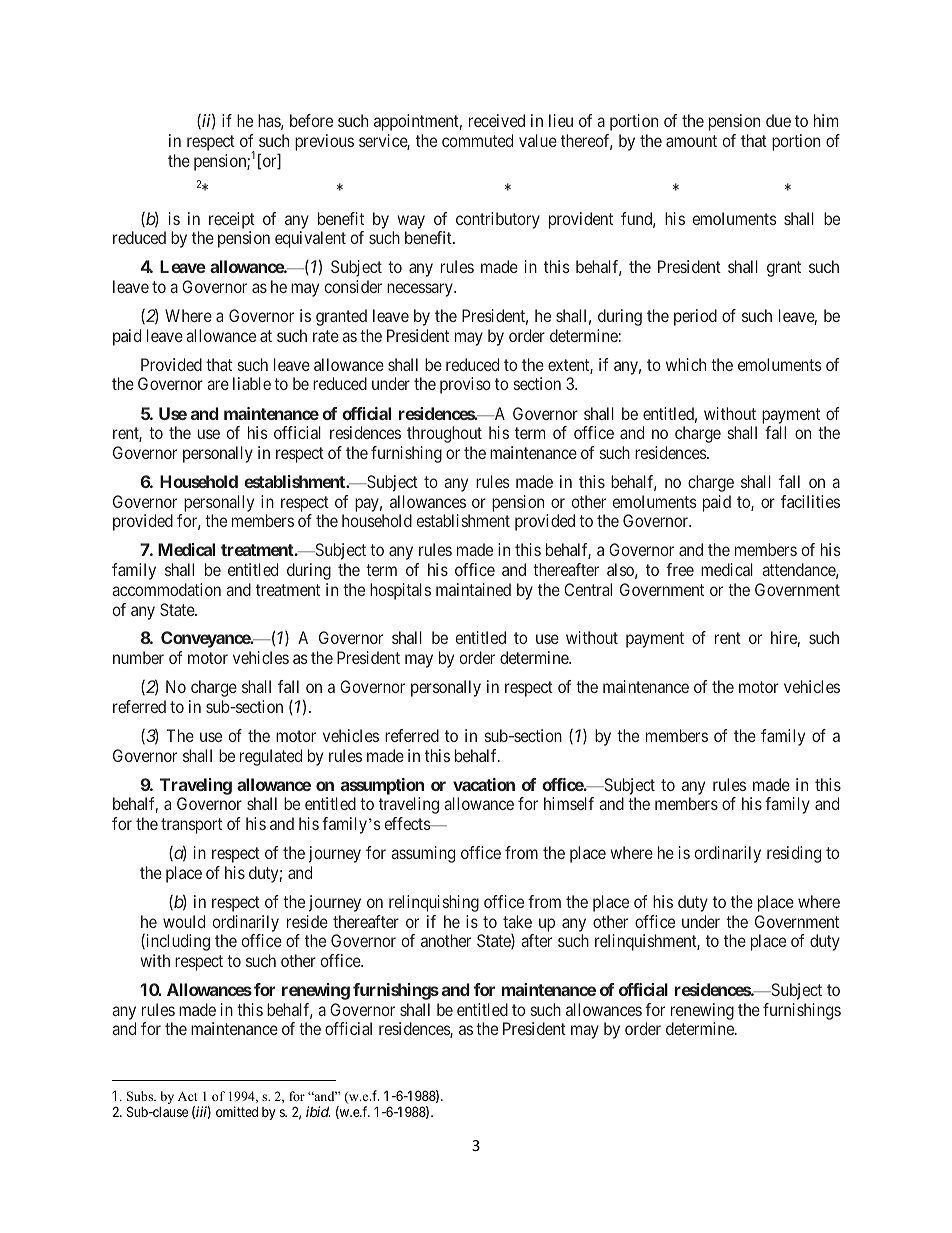  What do you see at coordinates (686, 364) in the screenshot?
I see `which` at bounding box center [686, 364].
